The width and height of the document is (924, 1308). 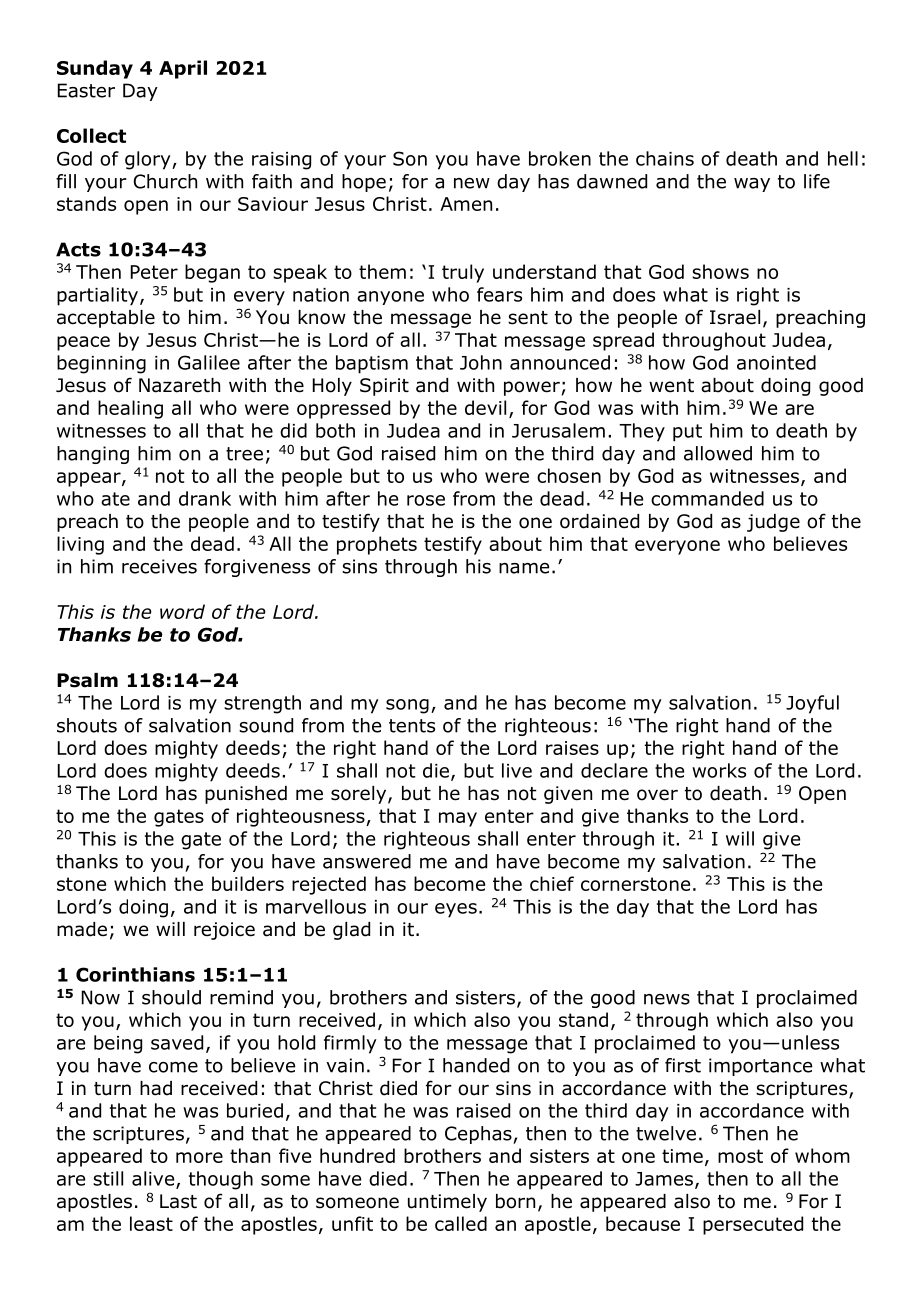 What do you see at coordinates (407, 706) in the document?
I see `song` at bounding box center [407, 706].
